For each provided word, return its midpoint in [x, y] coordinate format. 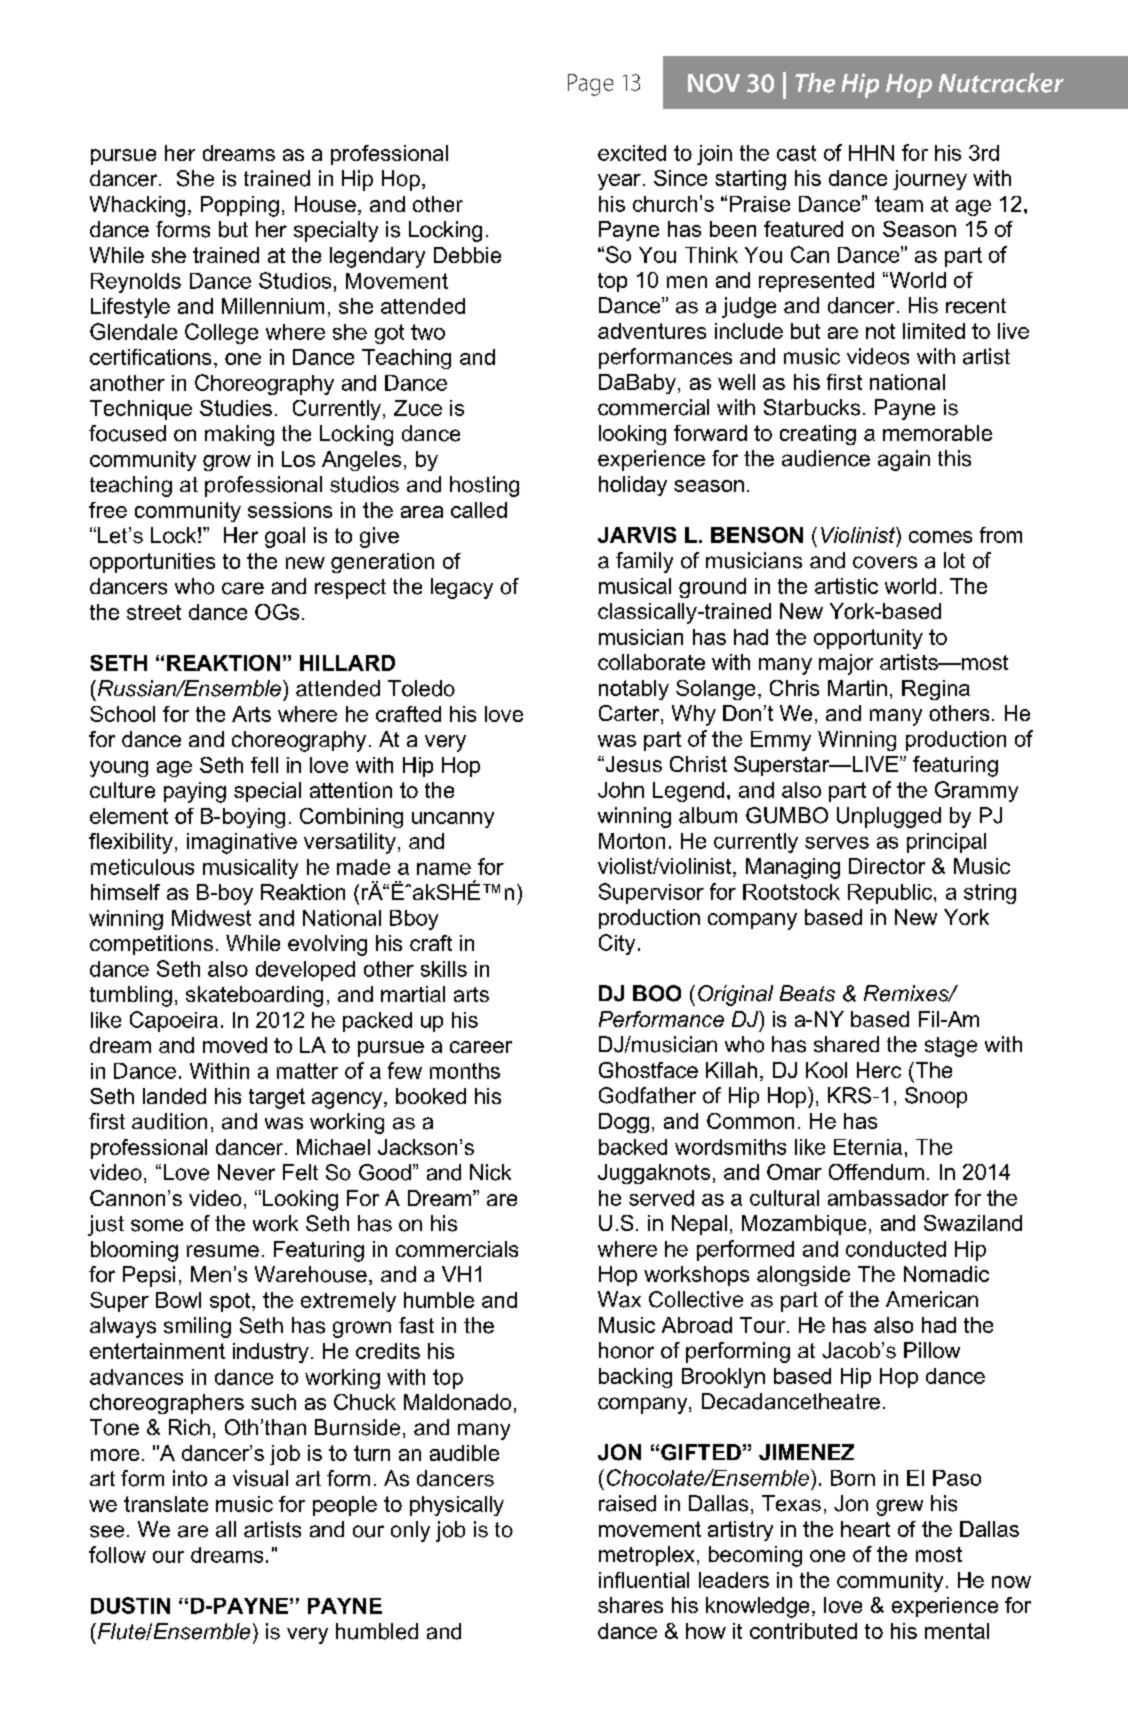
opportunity [868, 639]
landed [174, 1096]
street [154, 612]
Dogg [624, 1123]
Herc [879, 1070]
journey [930, 180]
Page [590, 85]
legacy [462, 588]
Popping [240, 206]
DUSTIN [130, 1605]
